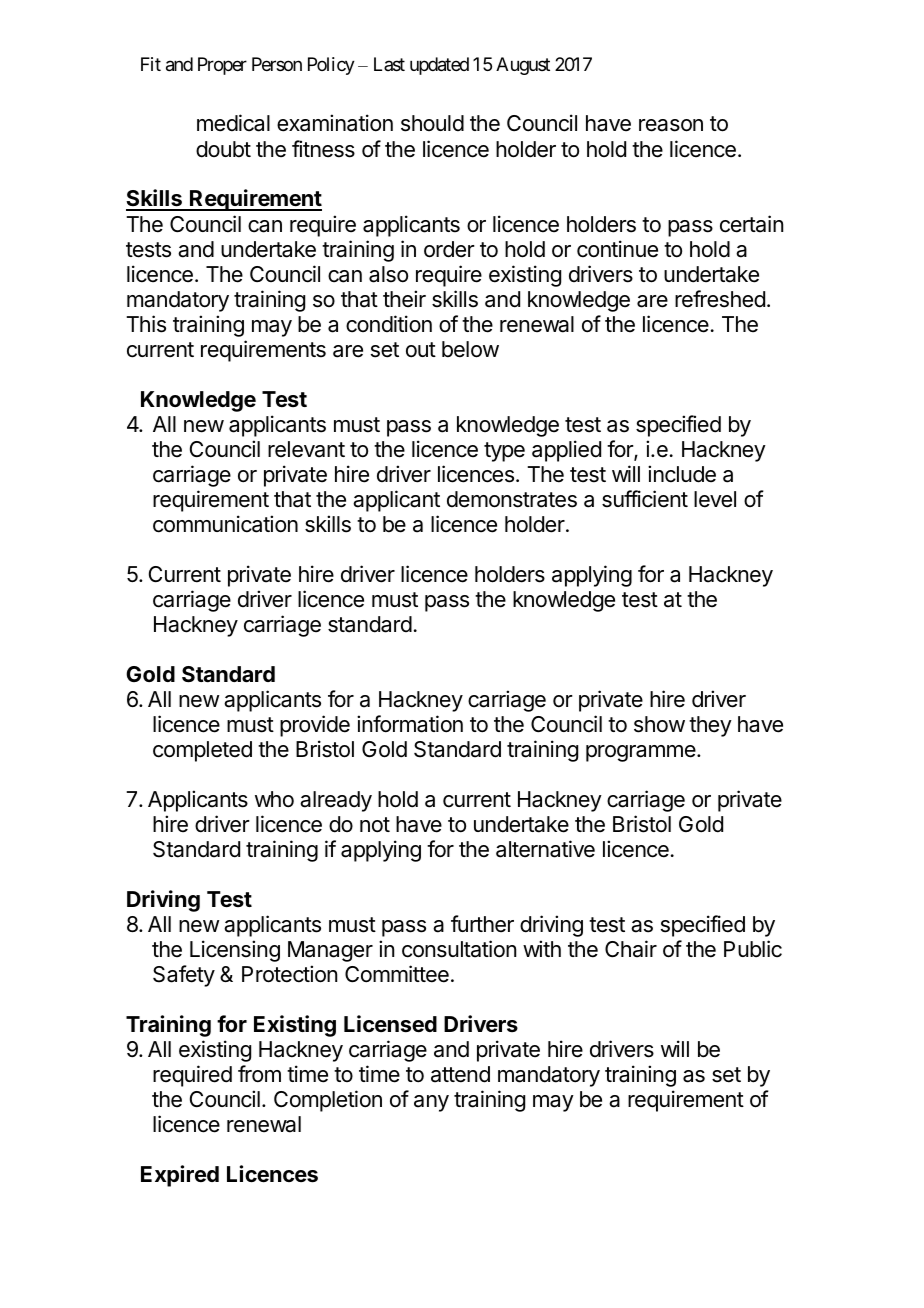 Image resolution: width=924 pixels, height=1308 pixels. I want to click on communication, so click(225, 524).
